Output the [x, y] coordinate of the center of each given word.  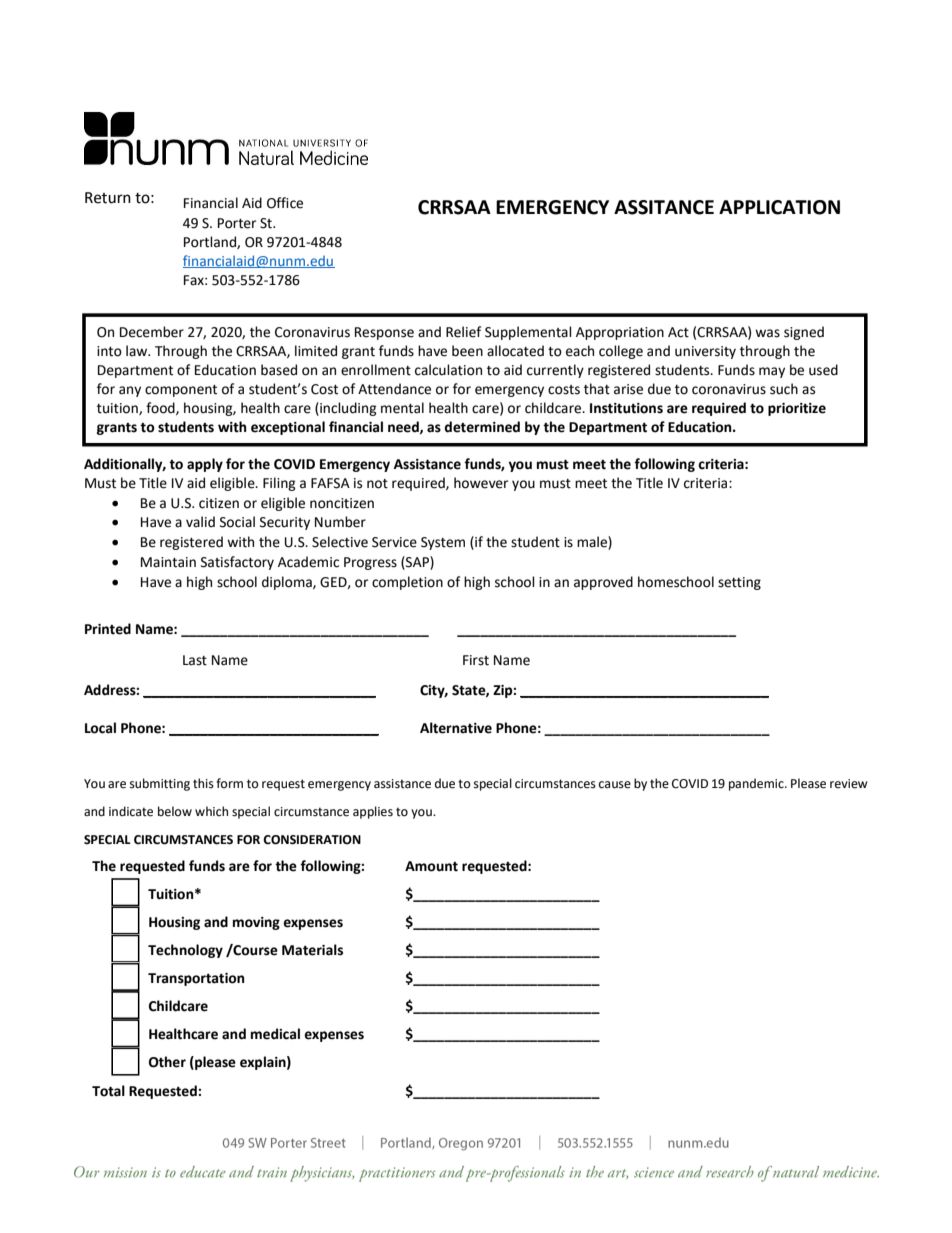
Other [167, 1062]
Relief [463, 332]
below [175, 811]
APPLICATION [779, 207]
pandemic [757, 784]
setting [739, 583]
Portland [211, 242]
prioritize [797, 409]
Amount [431, 866]
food [161, 408]
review [849, 784]
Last [195, 660]
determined [482, 427]
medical [275, 1034]
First [476, 660]
